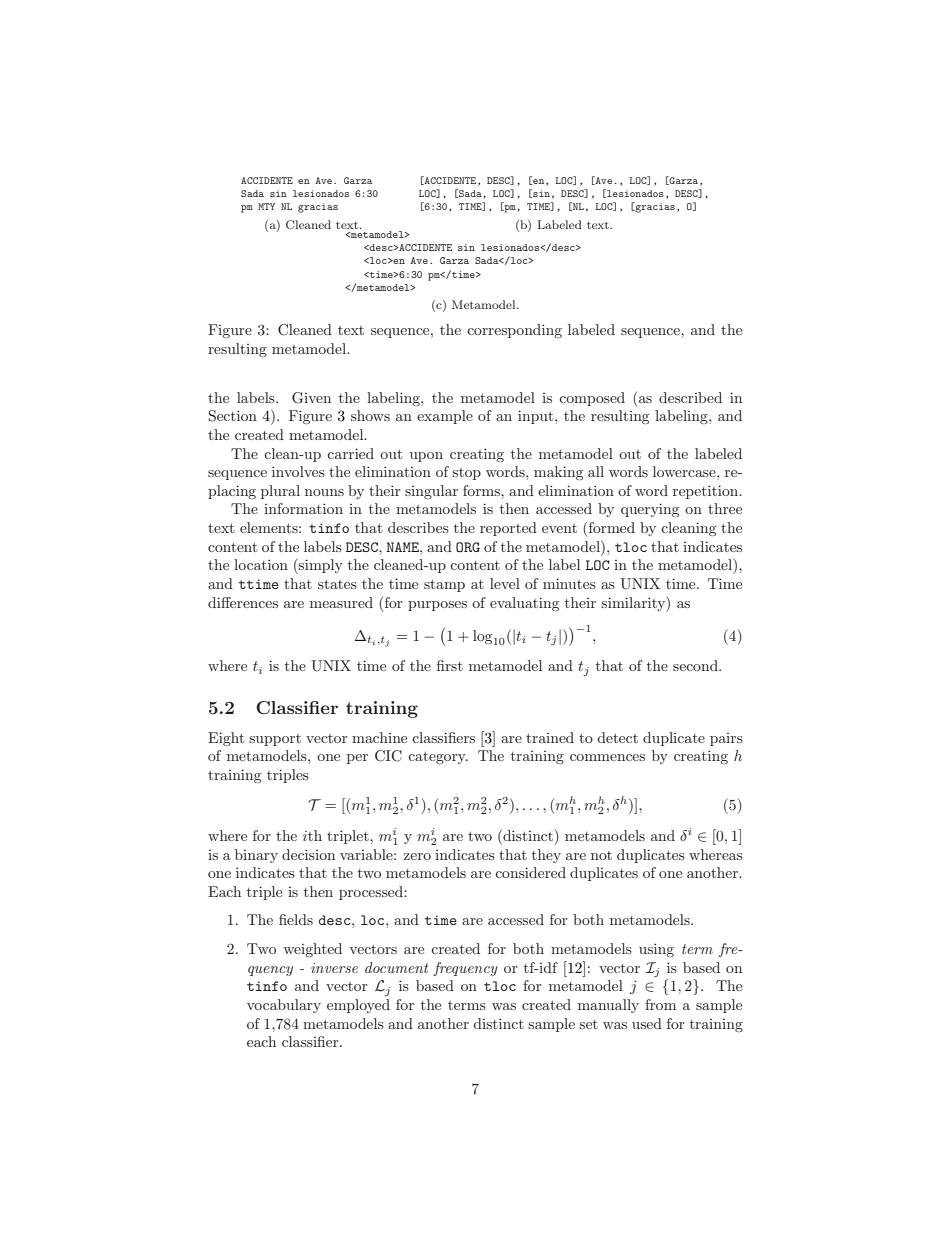  I want to click on vocabulary, so click(284, 1006).
